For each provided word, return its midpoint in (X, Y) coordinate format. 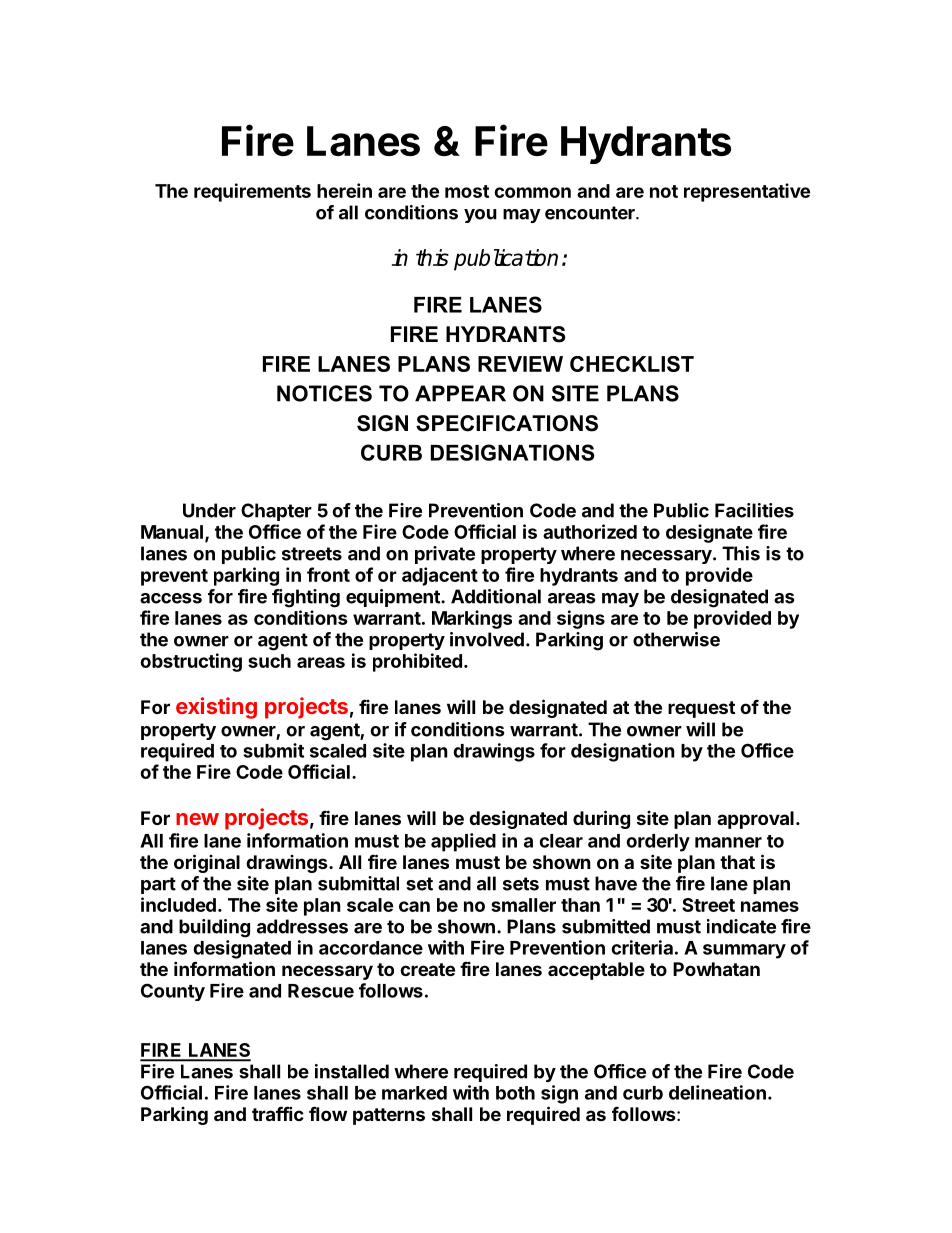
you (480, 216)
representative (747, 192)
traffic (278, 1113)
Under (209, 510)
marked (414, 1093)
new (197, 819)
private (445, 555)
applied (463, 842)
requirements (252, 192)
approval (755, 820)
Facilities (754, 510)
